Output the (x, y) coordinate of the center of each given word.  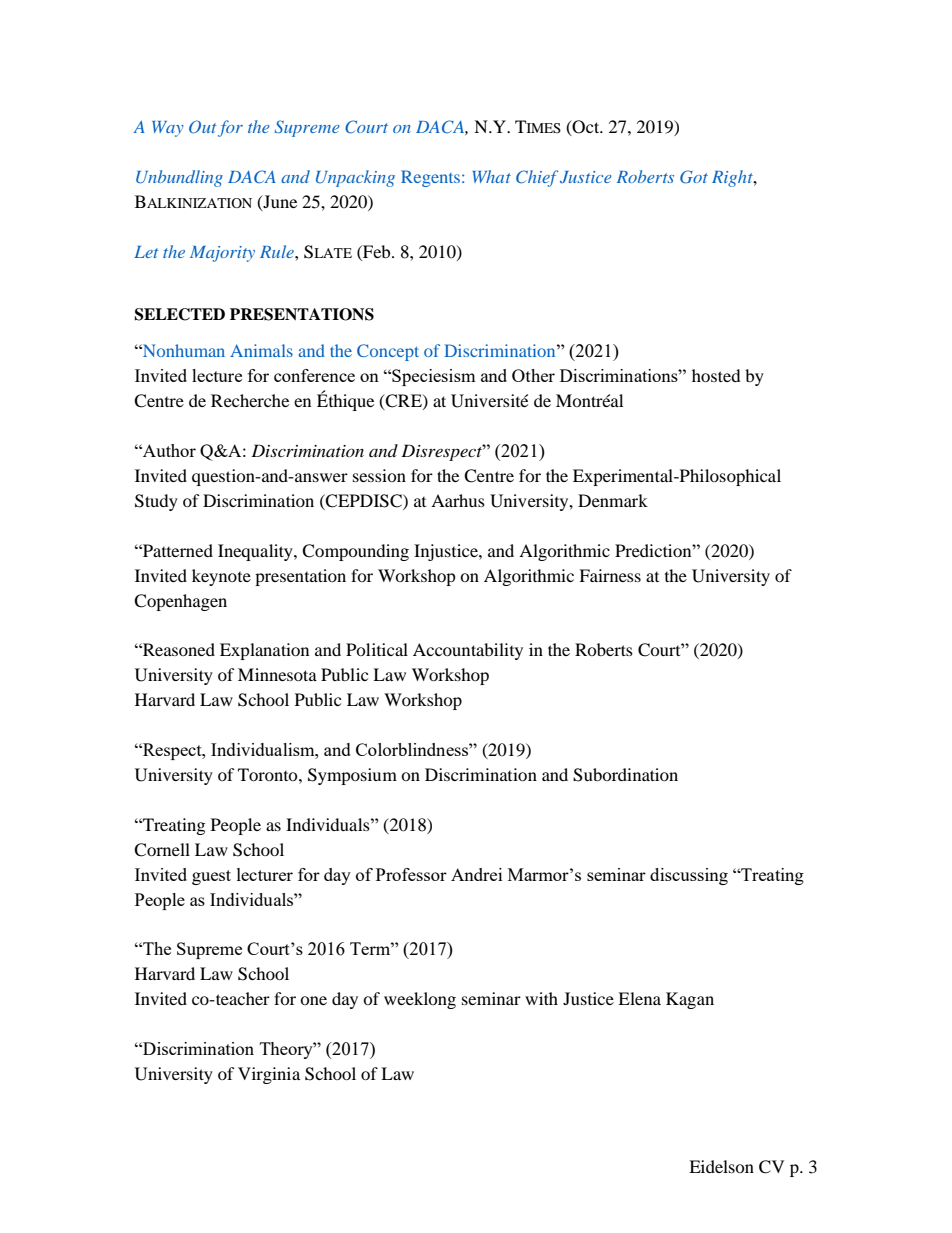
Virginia (269, 1075)
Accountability (468, 651)
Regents (432, 178)
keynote (221, 577)
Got (694, 177)
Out (203, 127)
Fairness (610, 575)
